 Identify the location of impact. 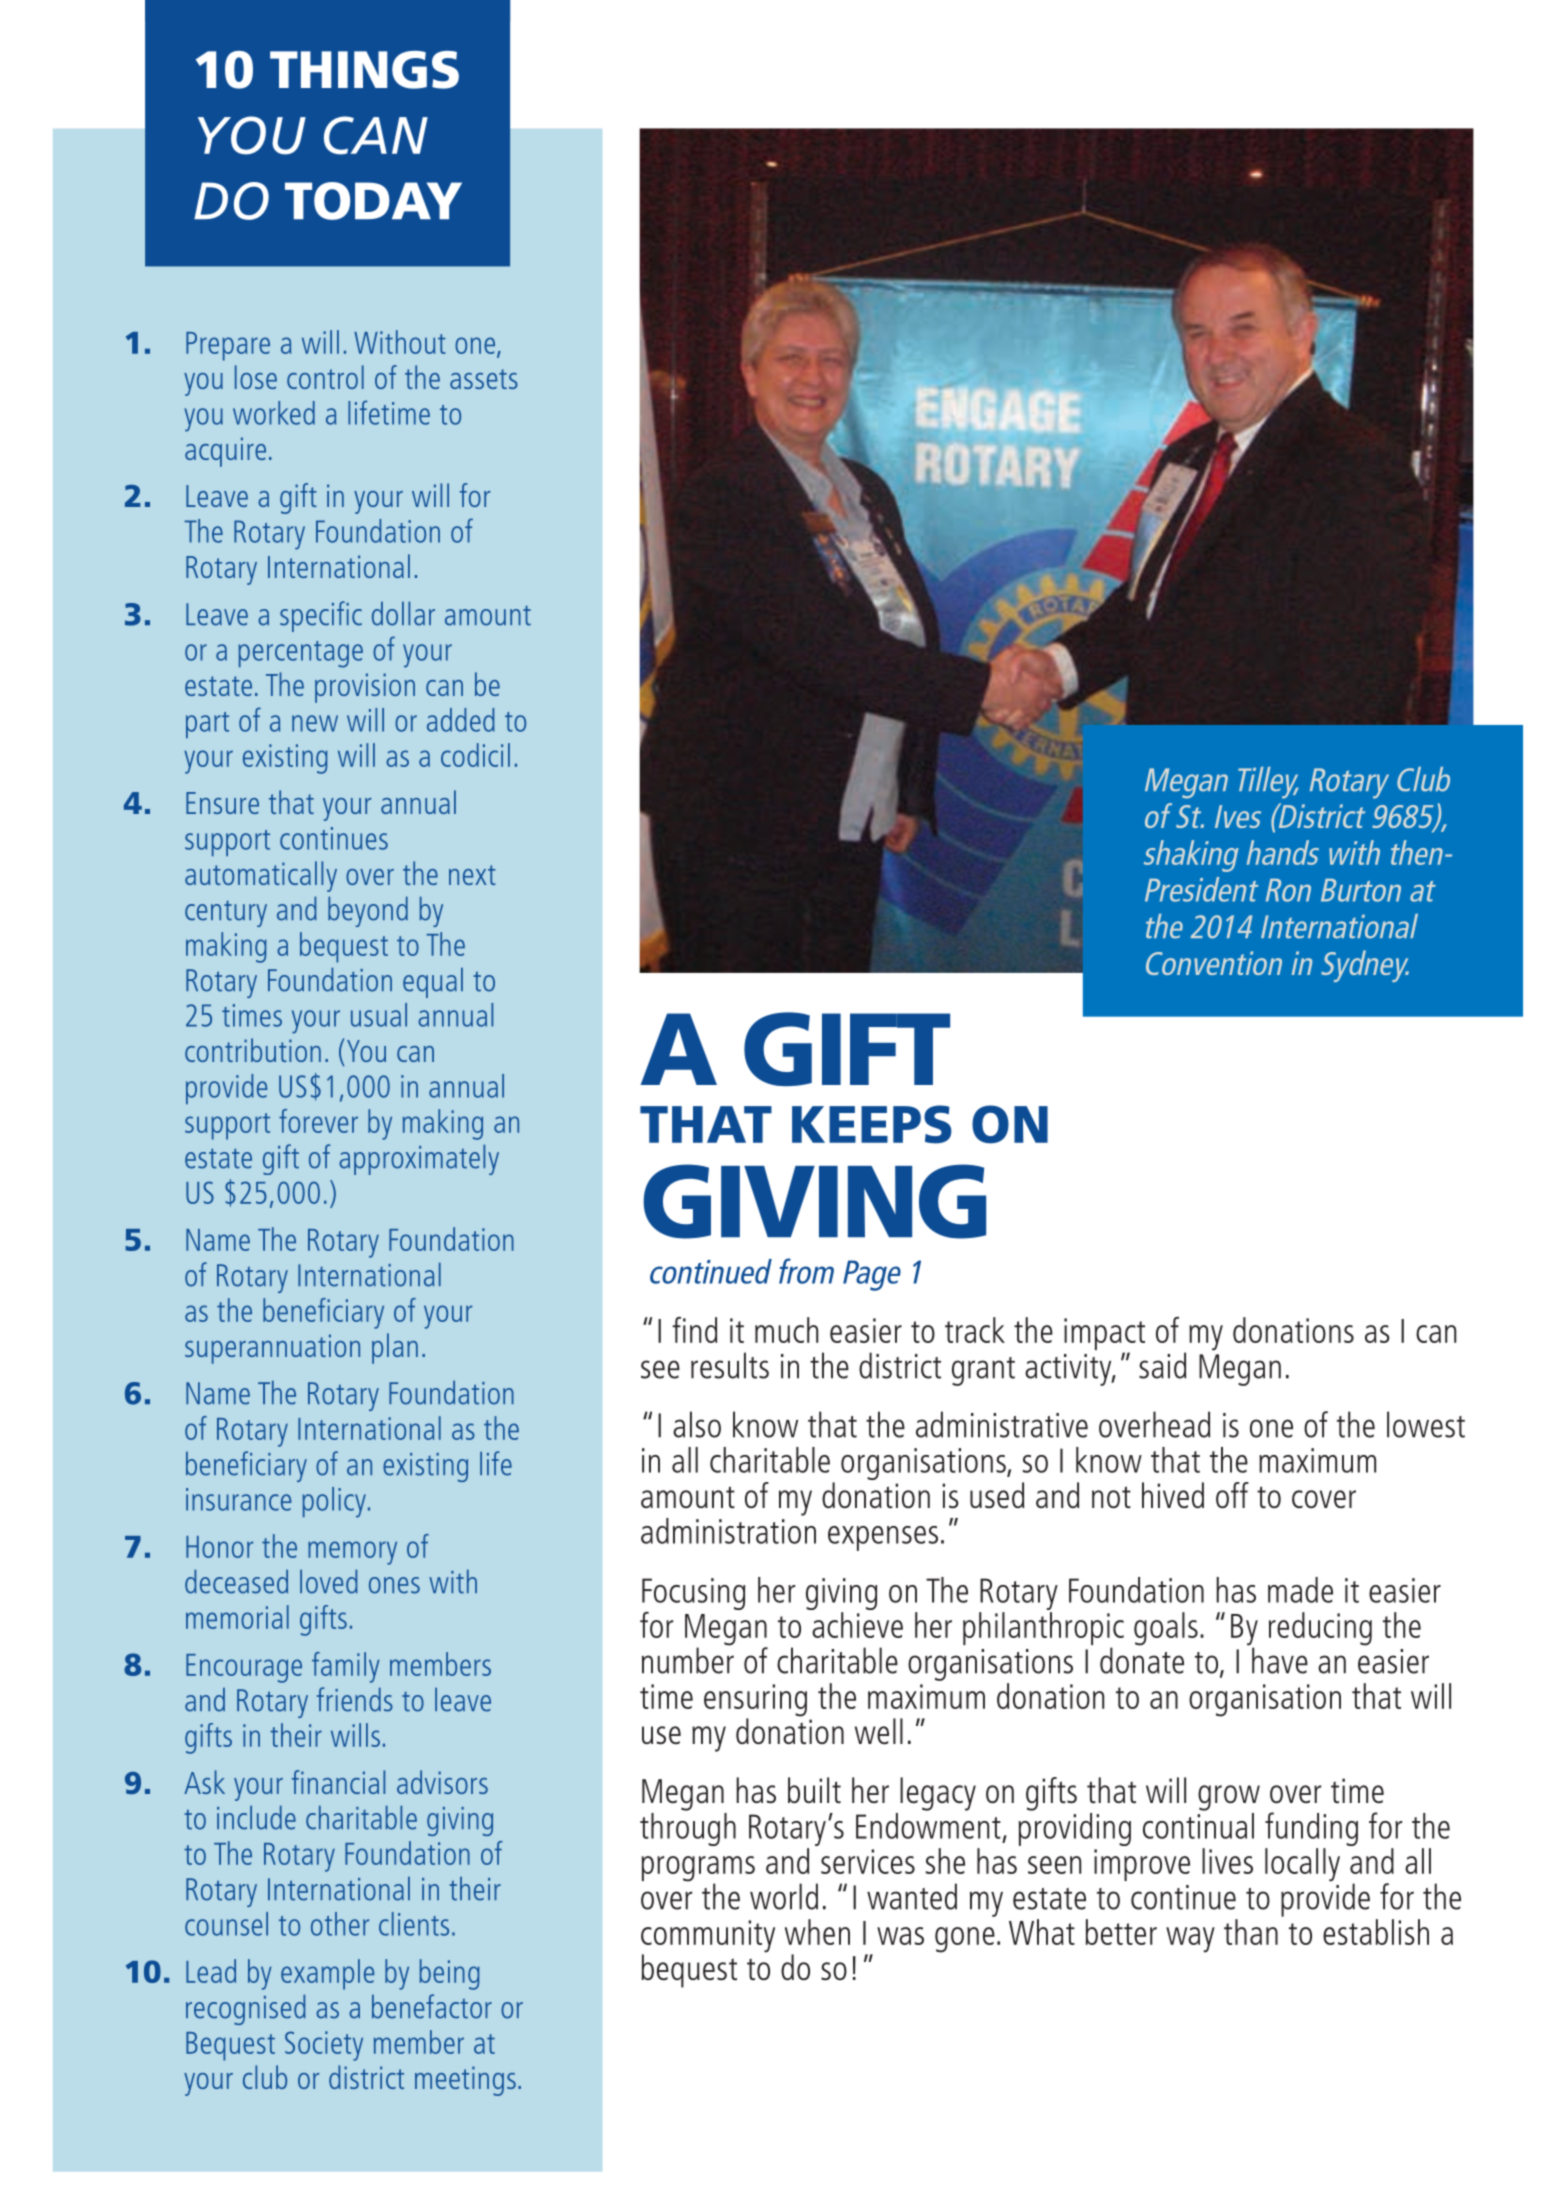
(1104, 1335).
